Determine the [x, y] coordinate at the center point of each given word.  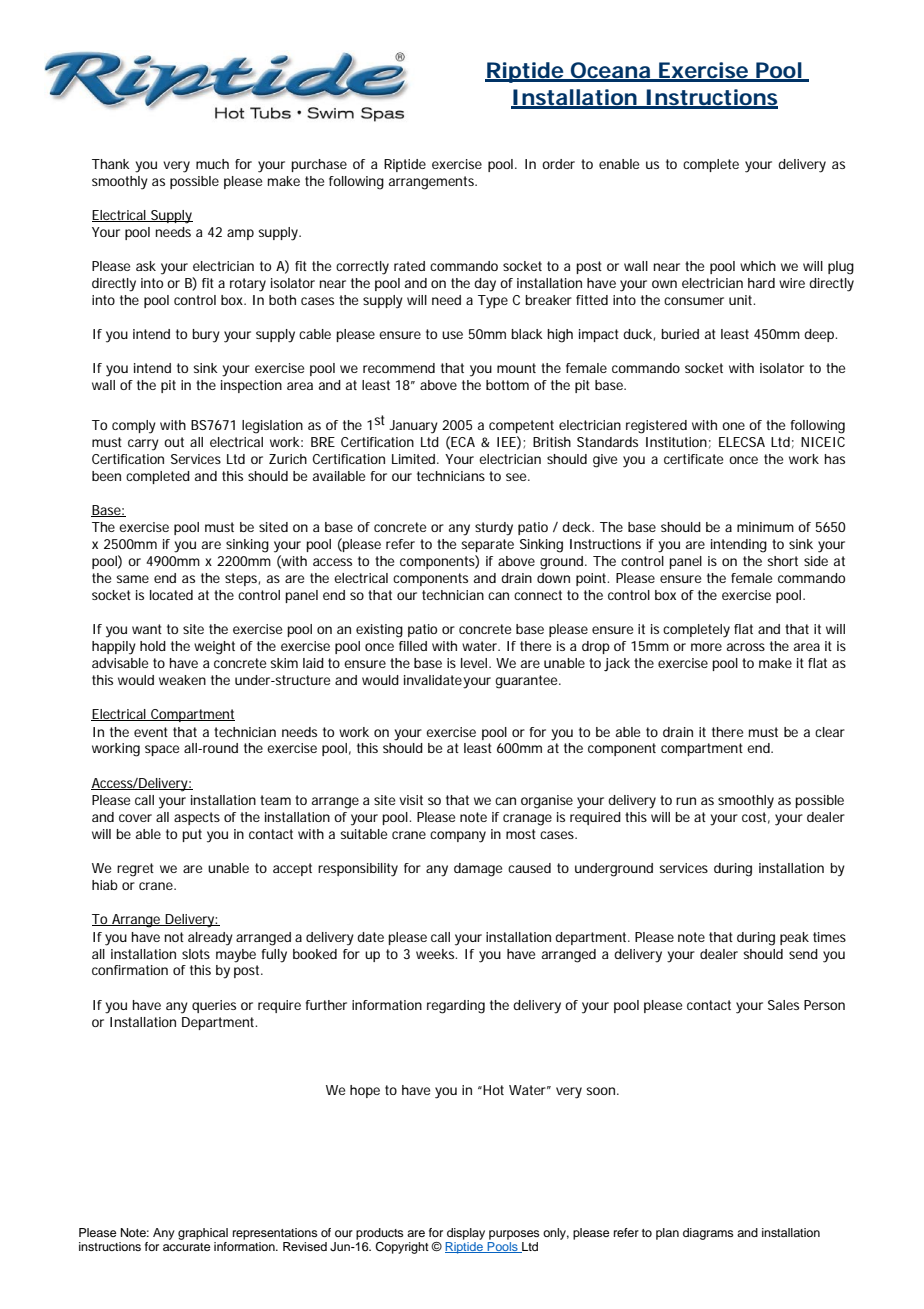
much [212, 164]
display [466, 1234]
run [686, 801]
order [558, 164]
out [174, 442]
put [192, 835]
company [458, 837]
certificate [693, 459]
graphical [203, 1234]
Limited [415, 459]
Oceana [610, 71]
